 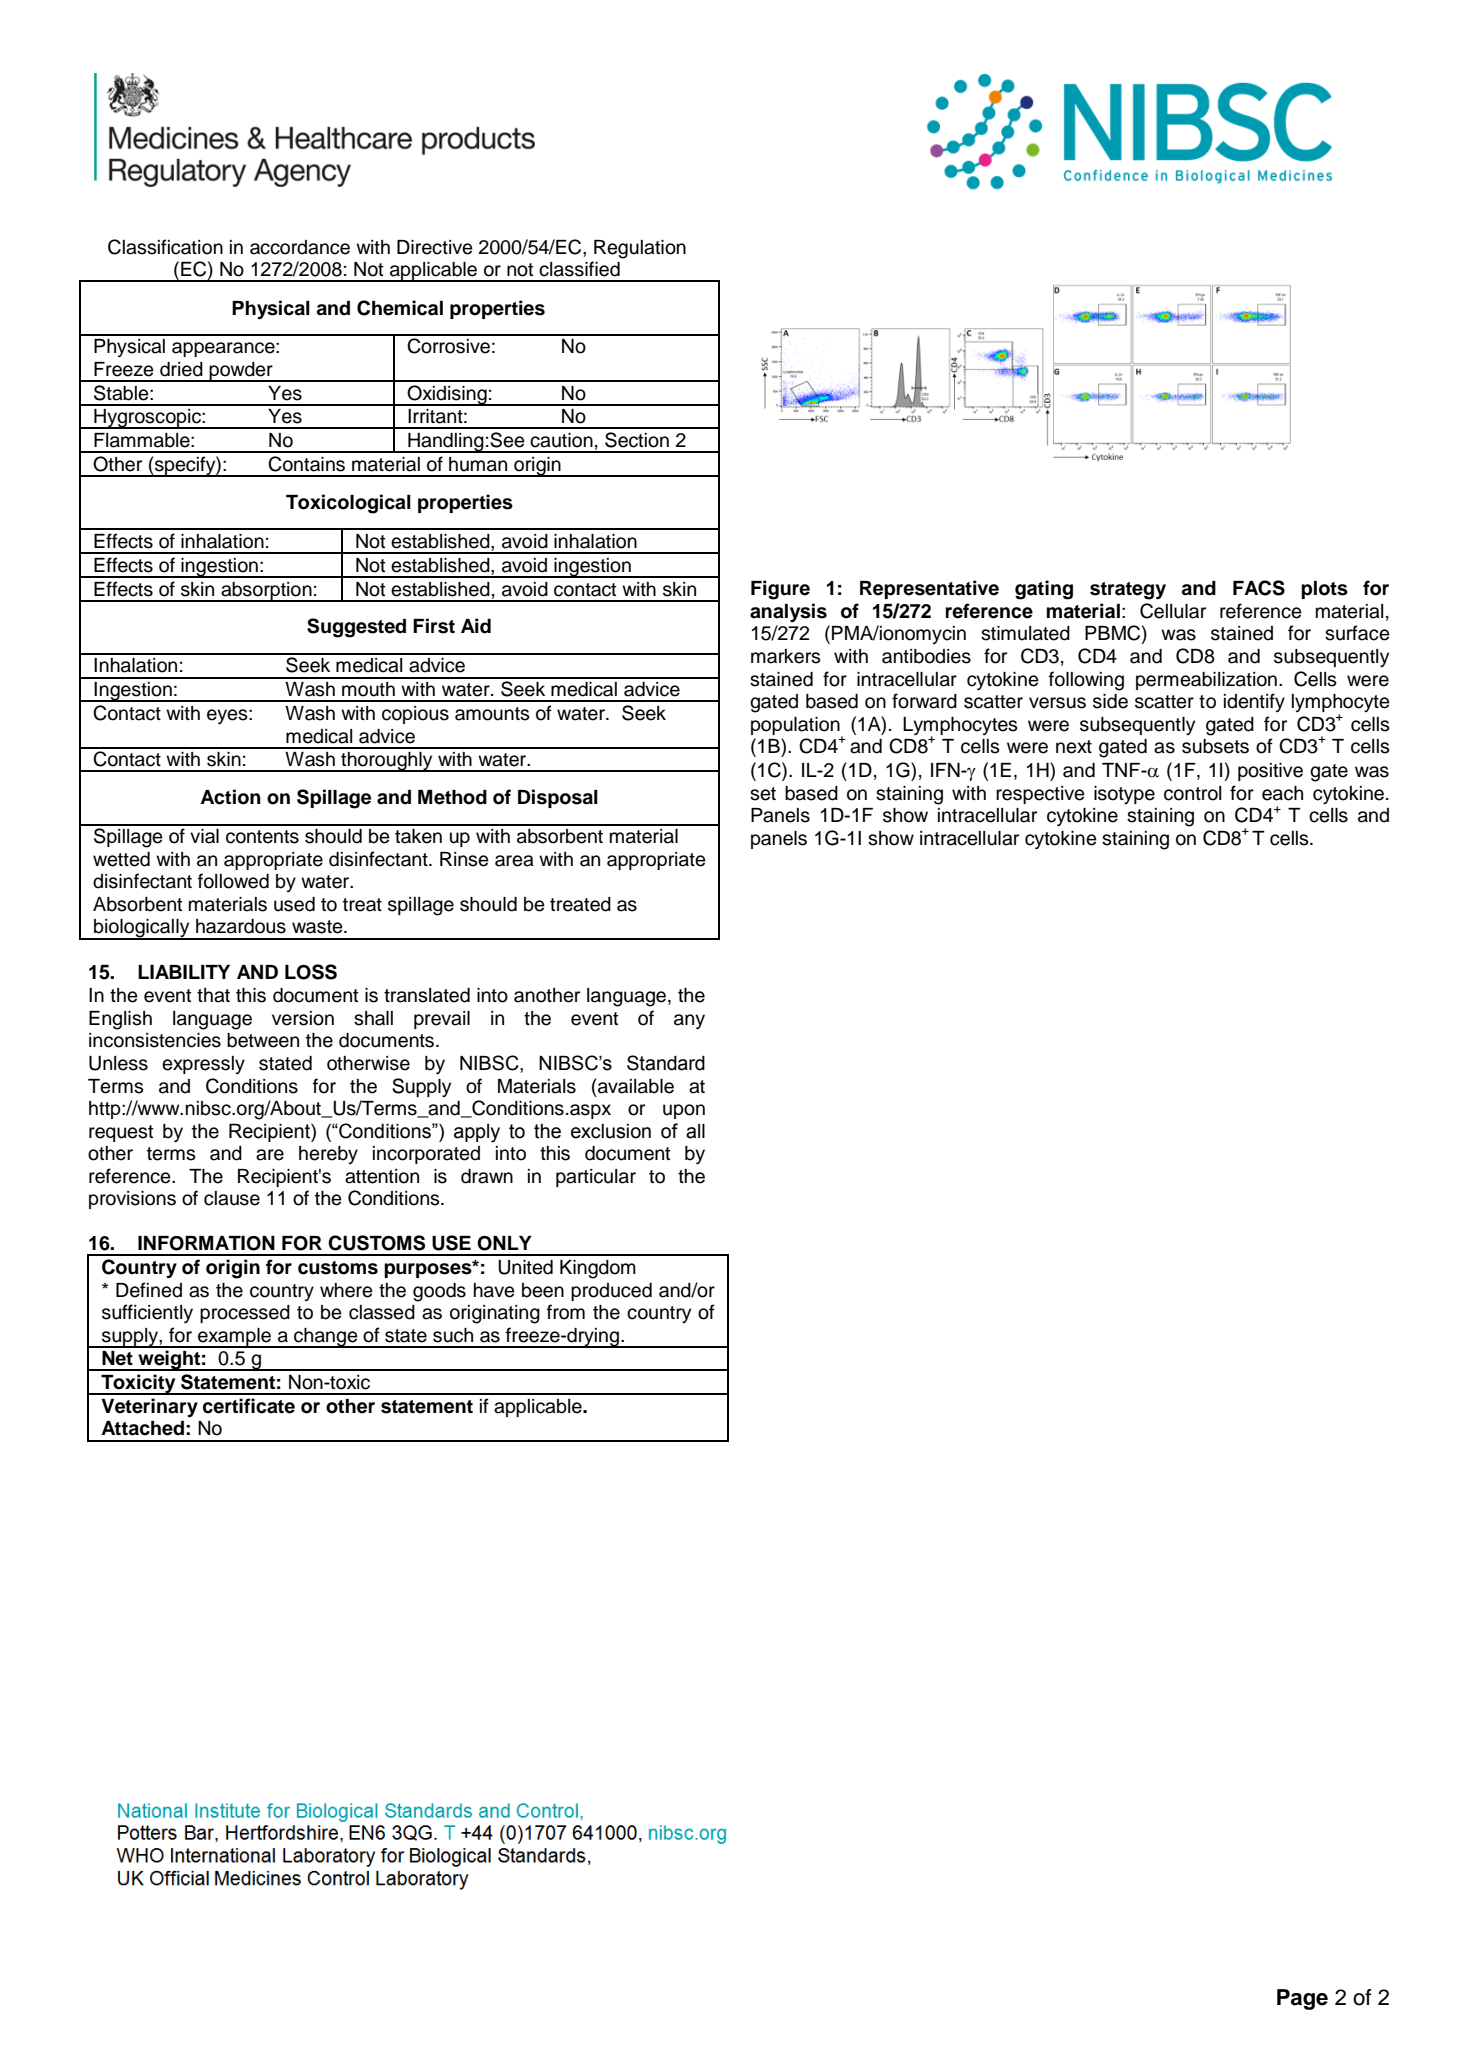 I want to click on Regulation, so click(x=640, y=249).
